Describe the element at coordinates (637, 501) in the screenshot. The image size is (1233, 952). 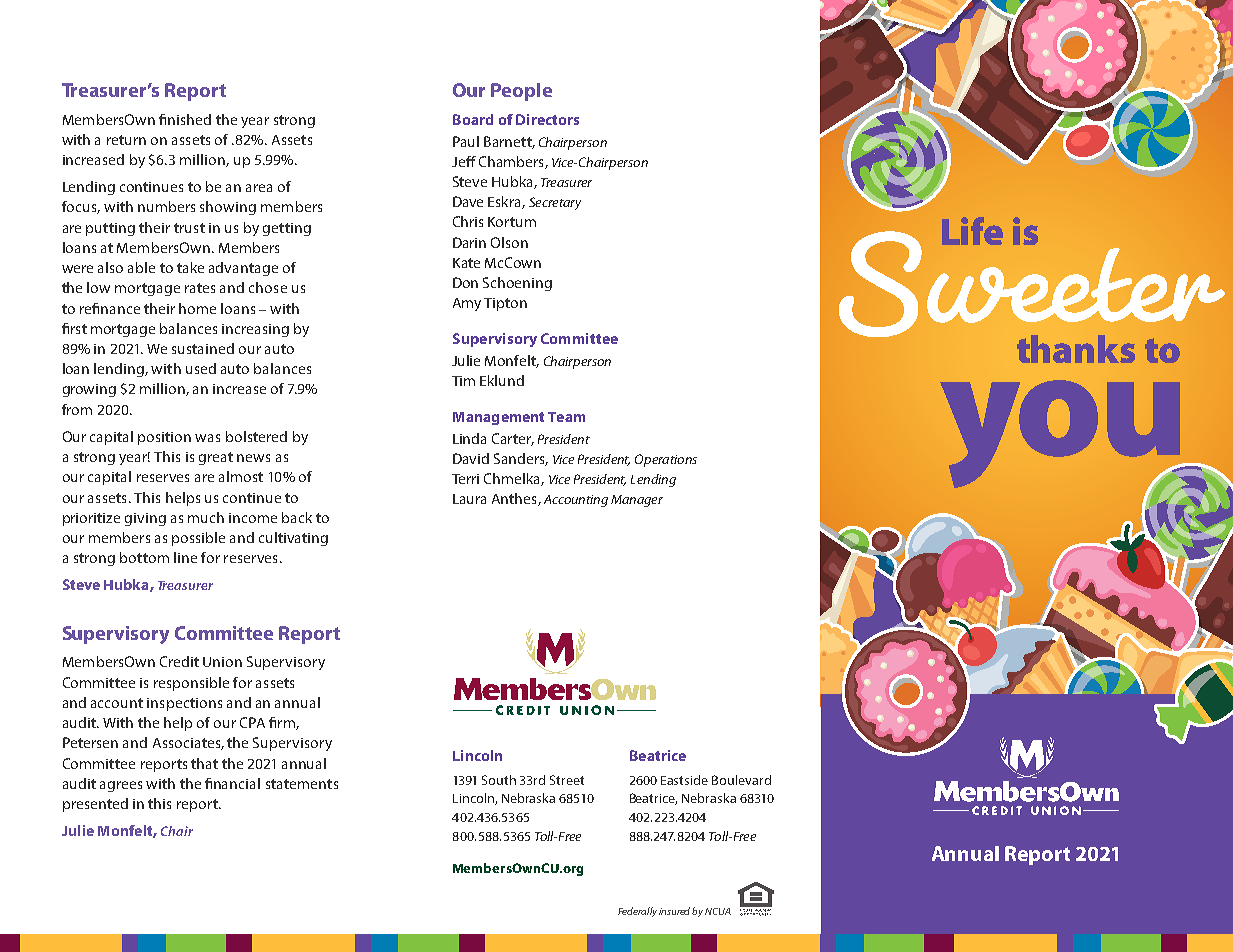
I see `Manager` at that location.
